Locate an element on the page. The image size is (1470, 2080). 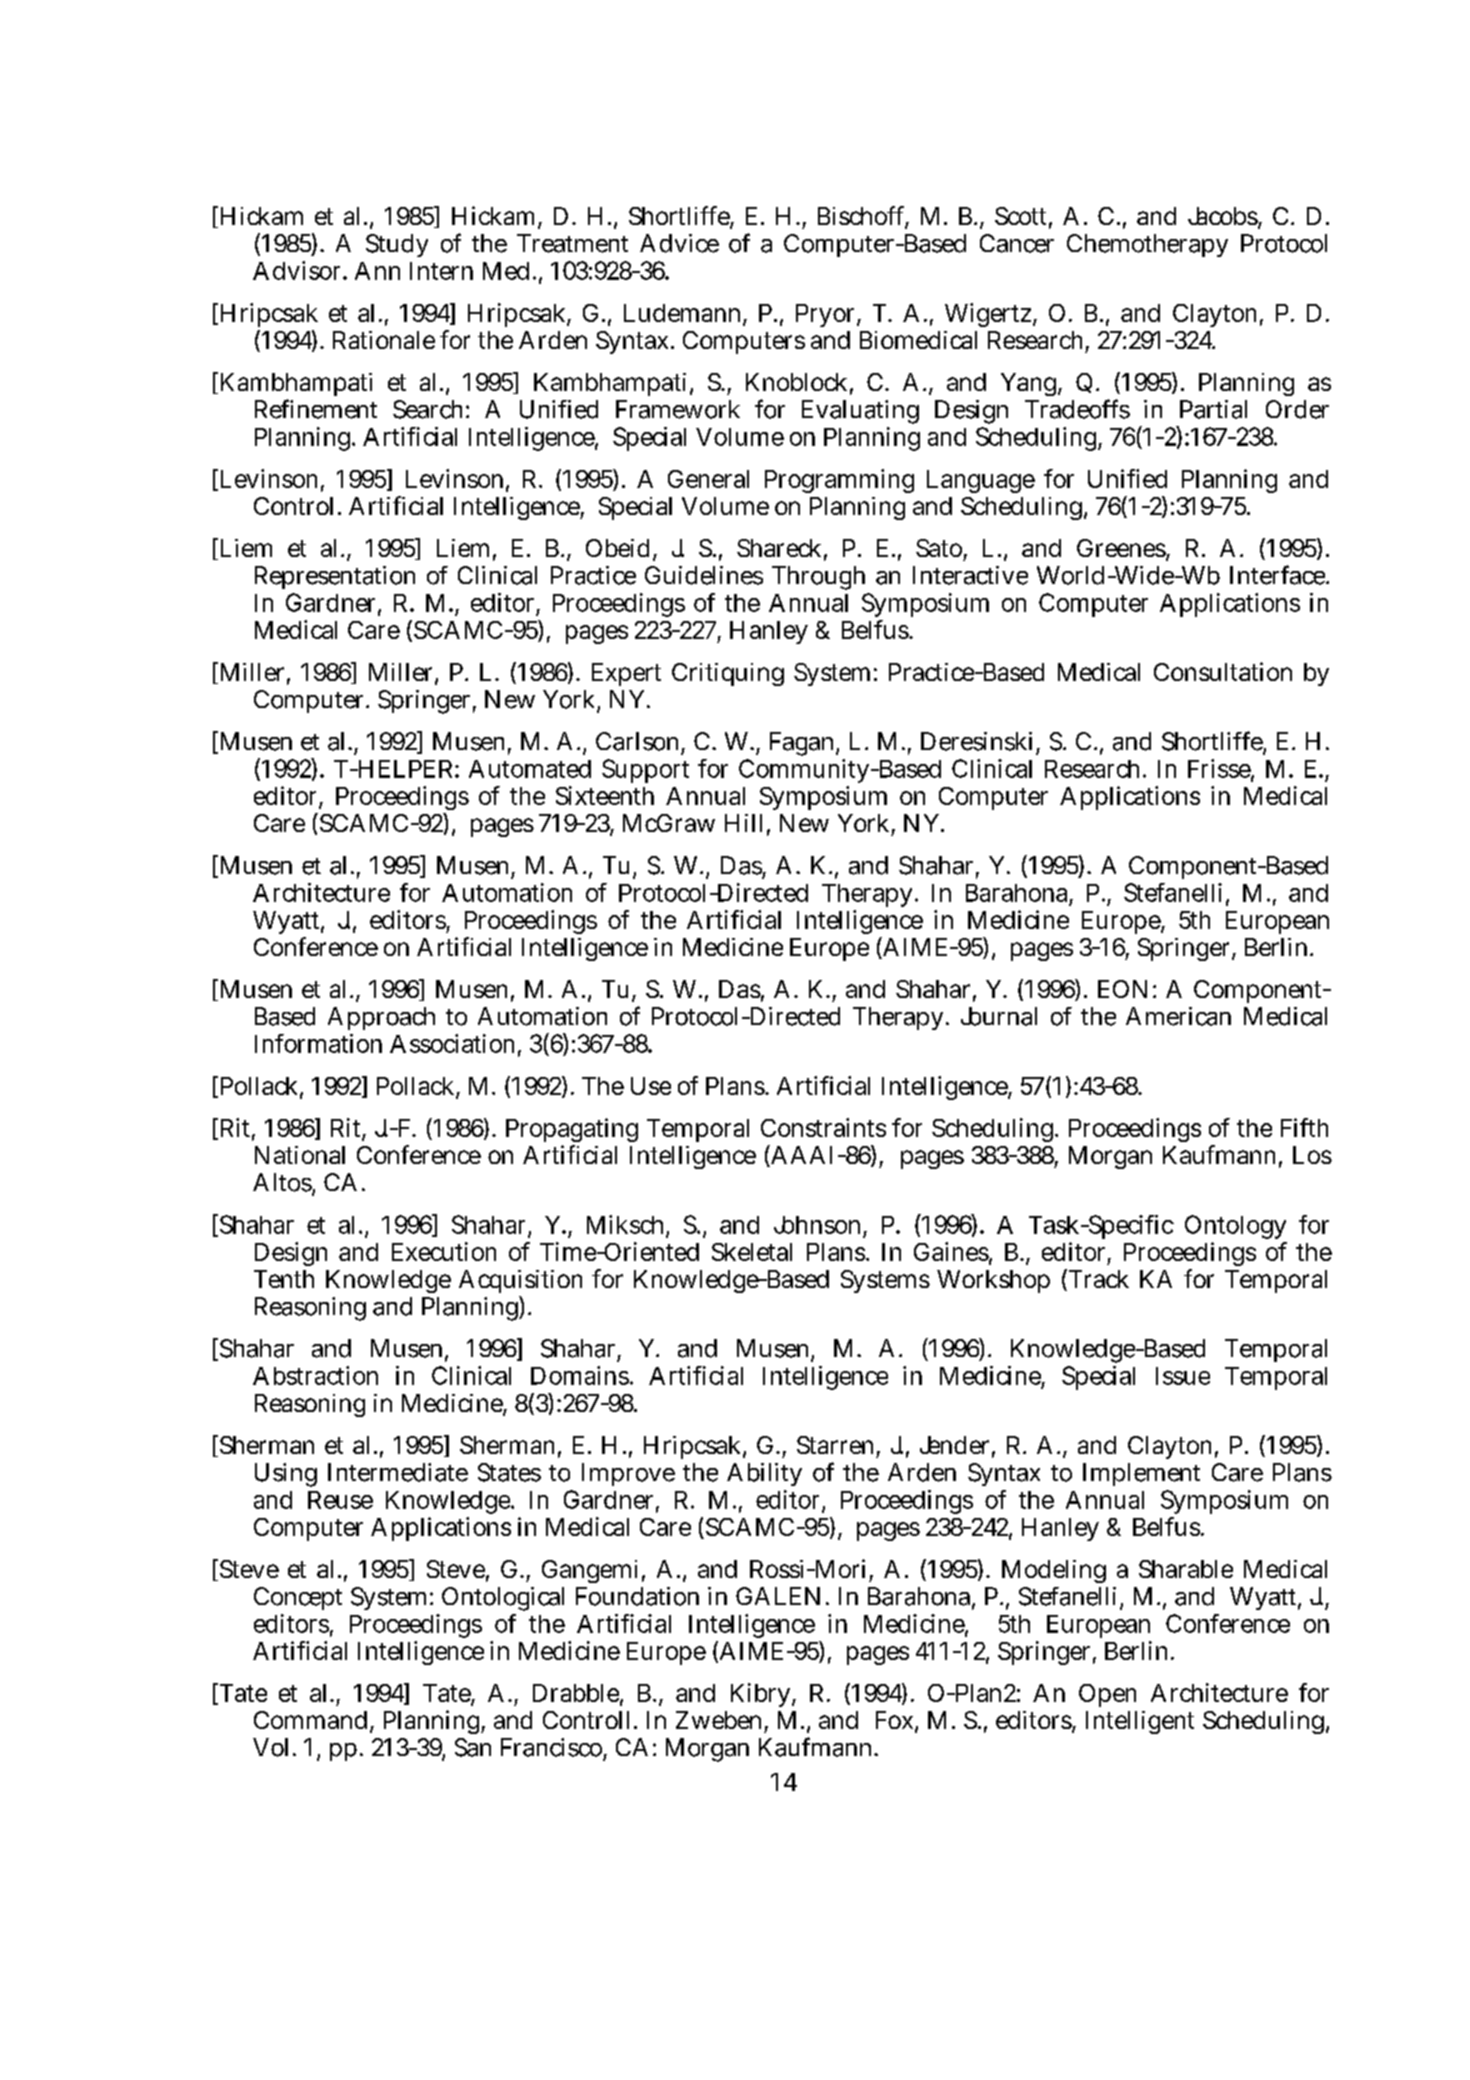
Consultation is located at coordinates (1223, 671).
